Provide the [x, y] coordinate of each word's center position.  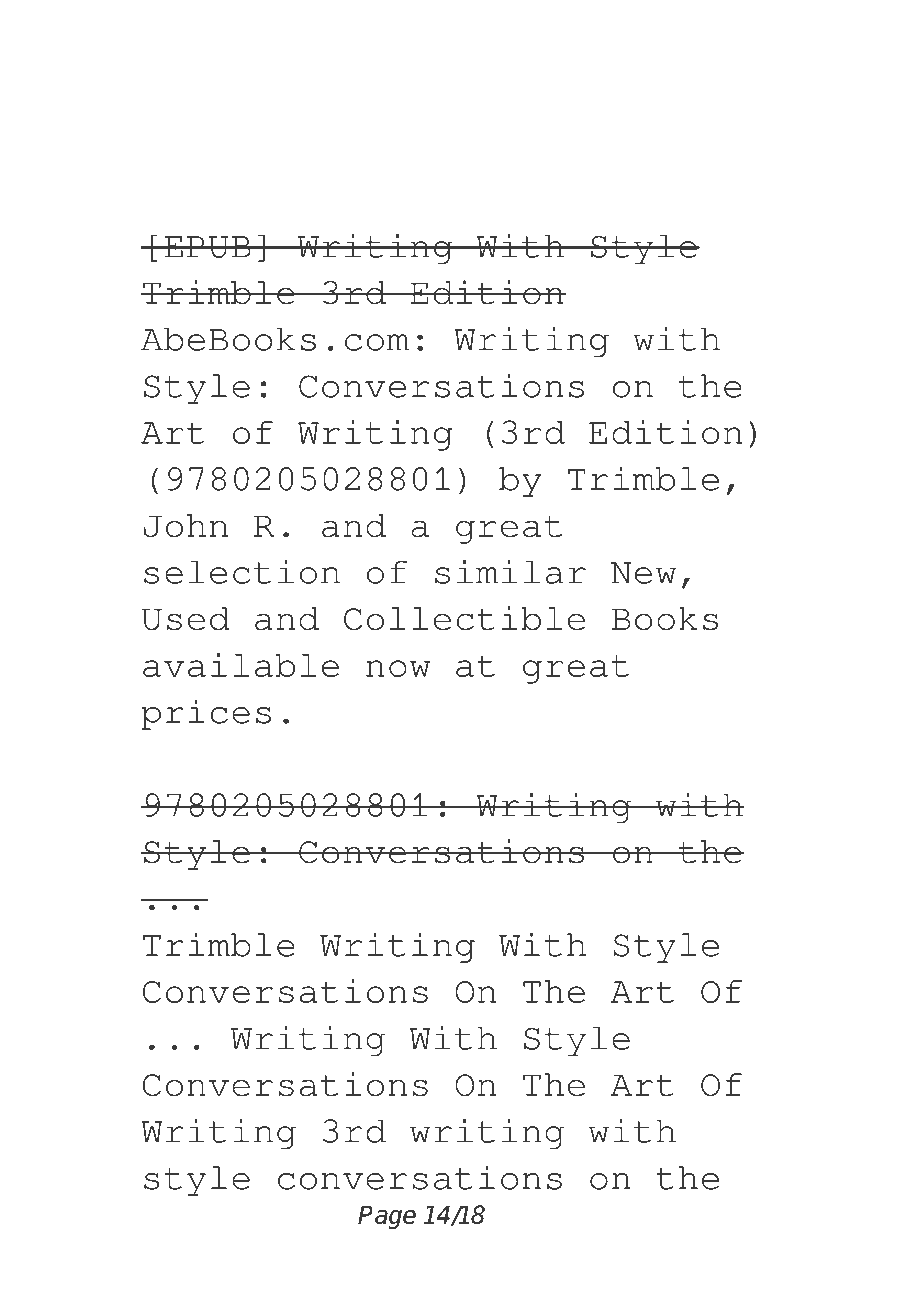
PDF [317, 75]
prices [206, 714]
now [398, 668]
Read [193, 75]
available [241, 665]
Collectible [464, 618]
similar [510, 572]
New [643, 573]
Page [387, 1217]
